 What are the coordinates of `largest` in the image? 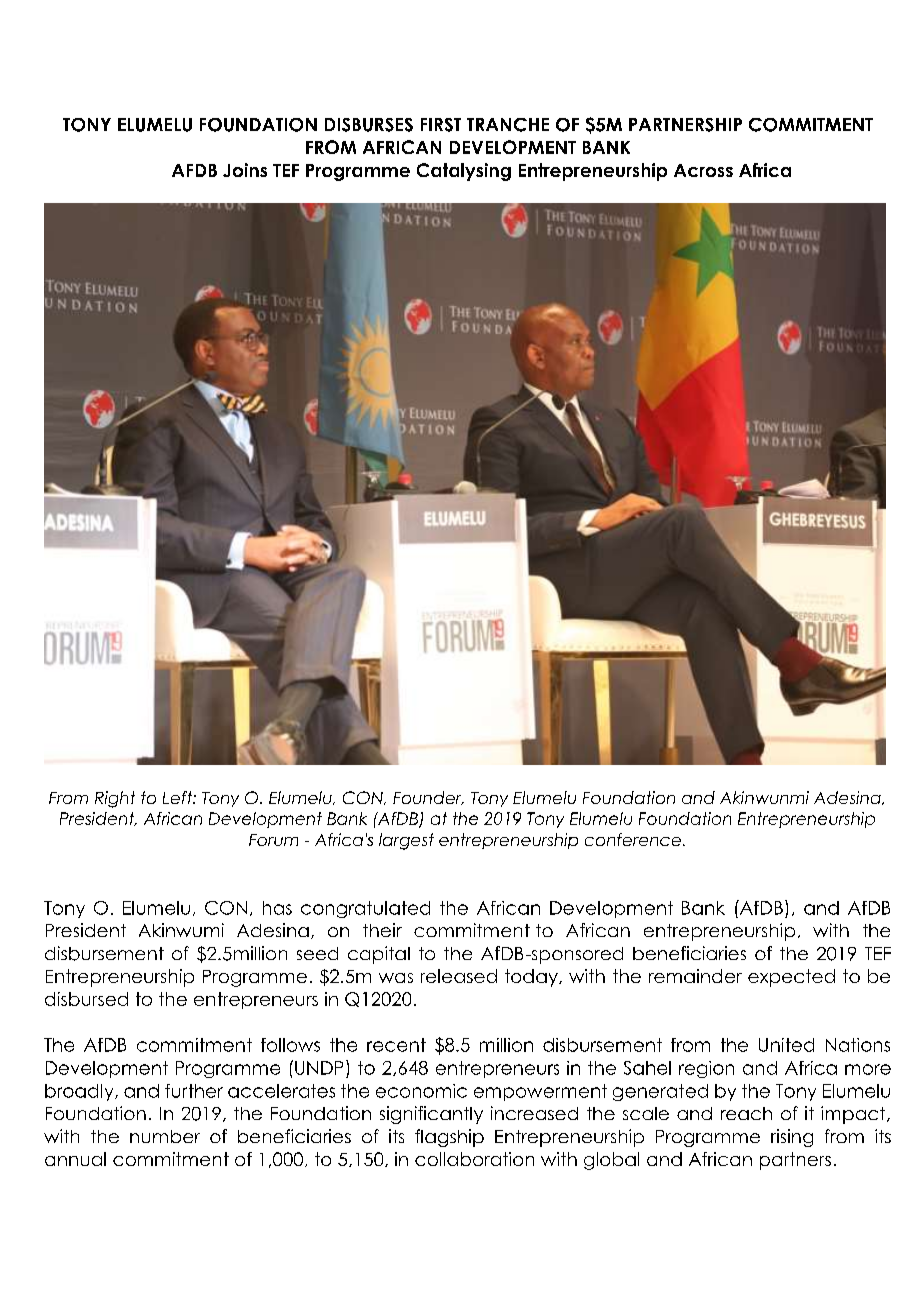 It's located at (406, 841).
